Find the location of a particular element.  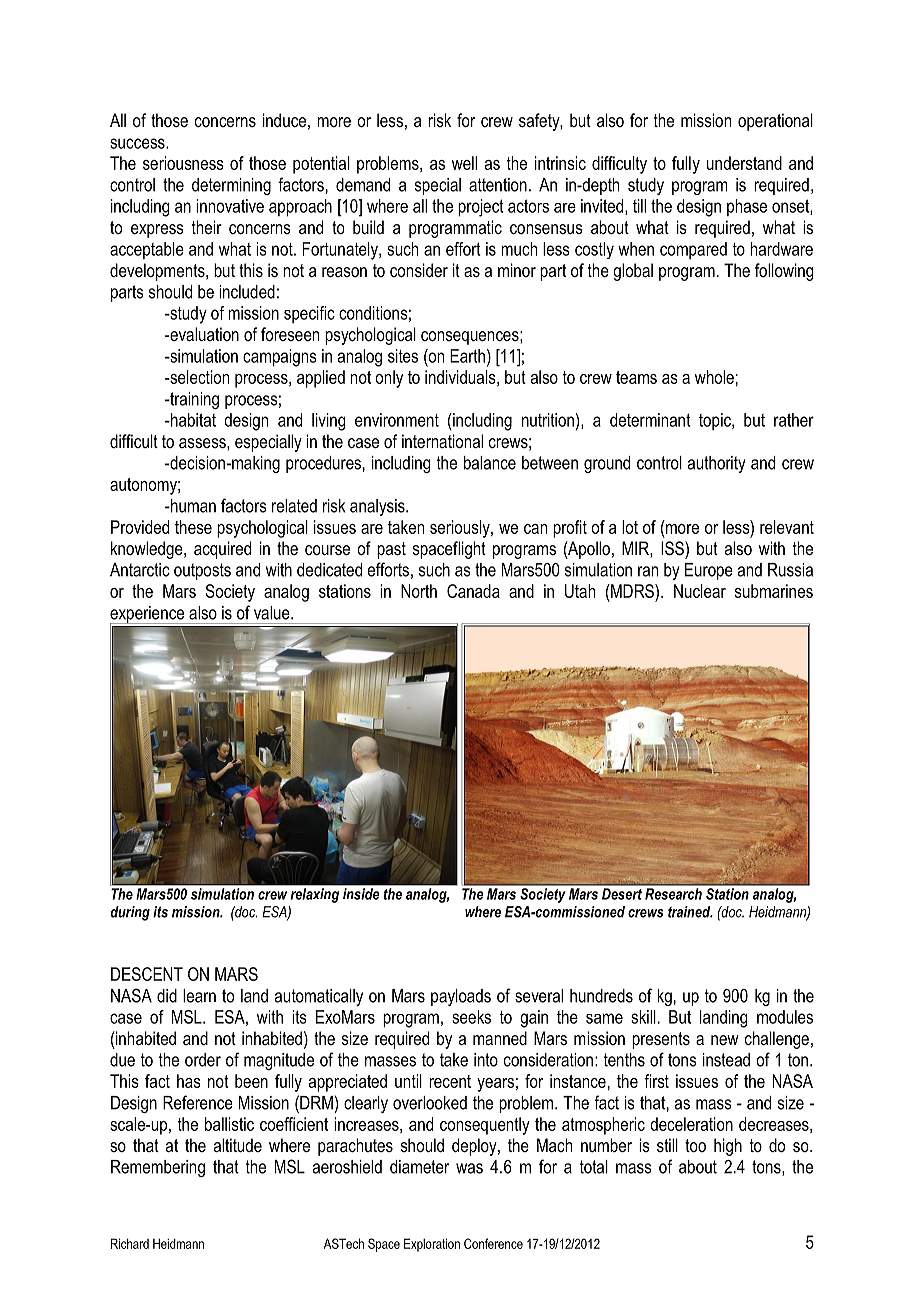

Remembering is located at coordinates (158, 1168).
